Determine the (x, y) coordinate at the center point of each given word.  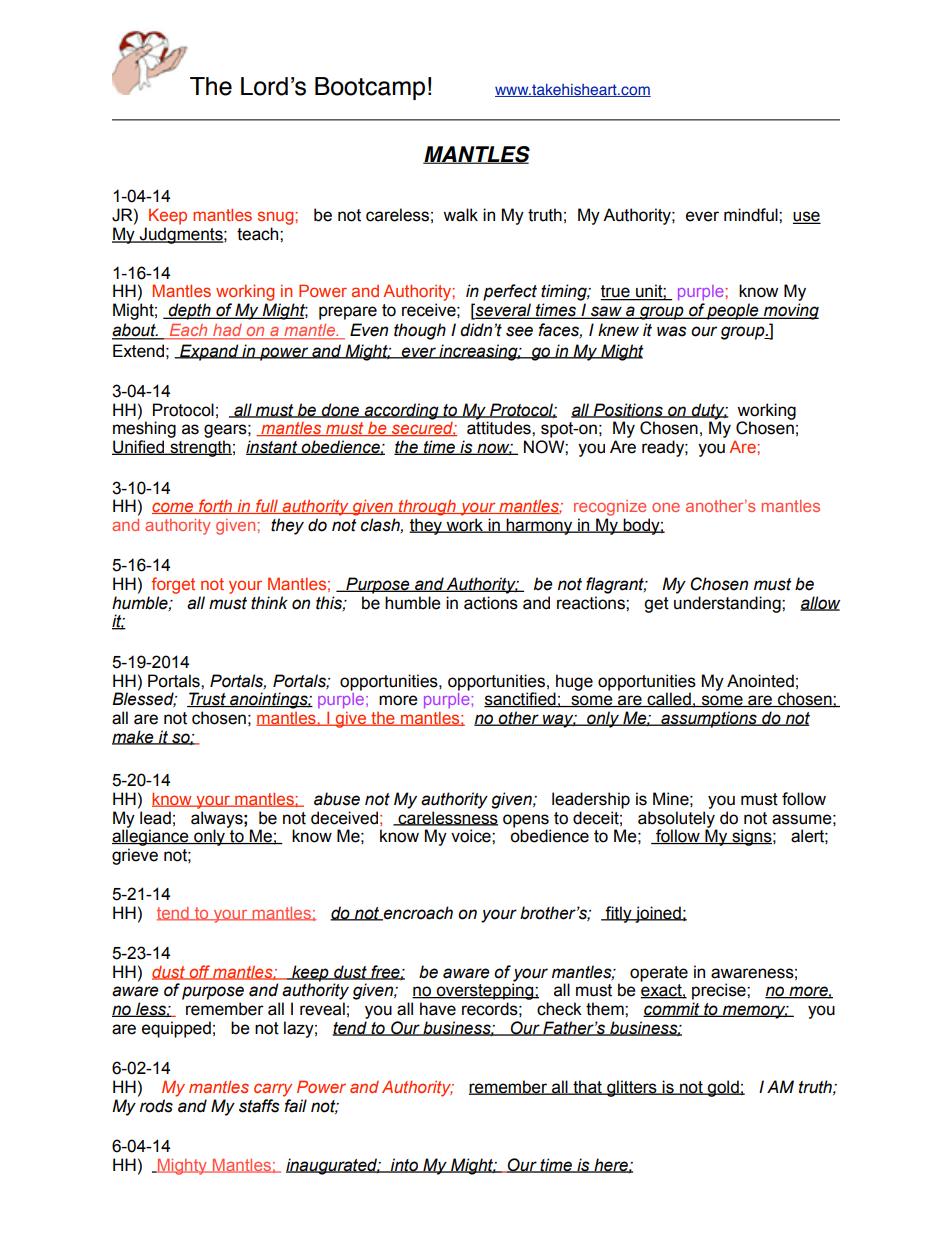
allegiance (151, 837)
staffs (259, 1106)
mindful (752, 215)
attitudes (500, 428)
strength (200, 448)
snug (277, 218)
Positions (628, 410)
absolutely (677, 820)
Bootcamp (370, 88)
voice (472, 836)
